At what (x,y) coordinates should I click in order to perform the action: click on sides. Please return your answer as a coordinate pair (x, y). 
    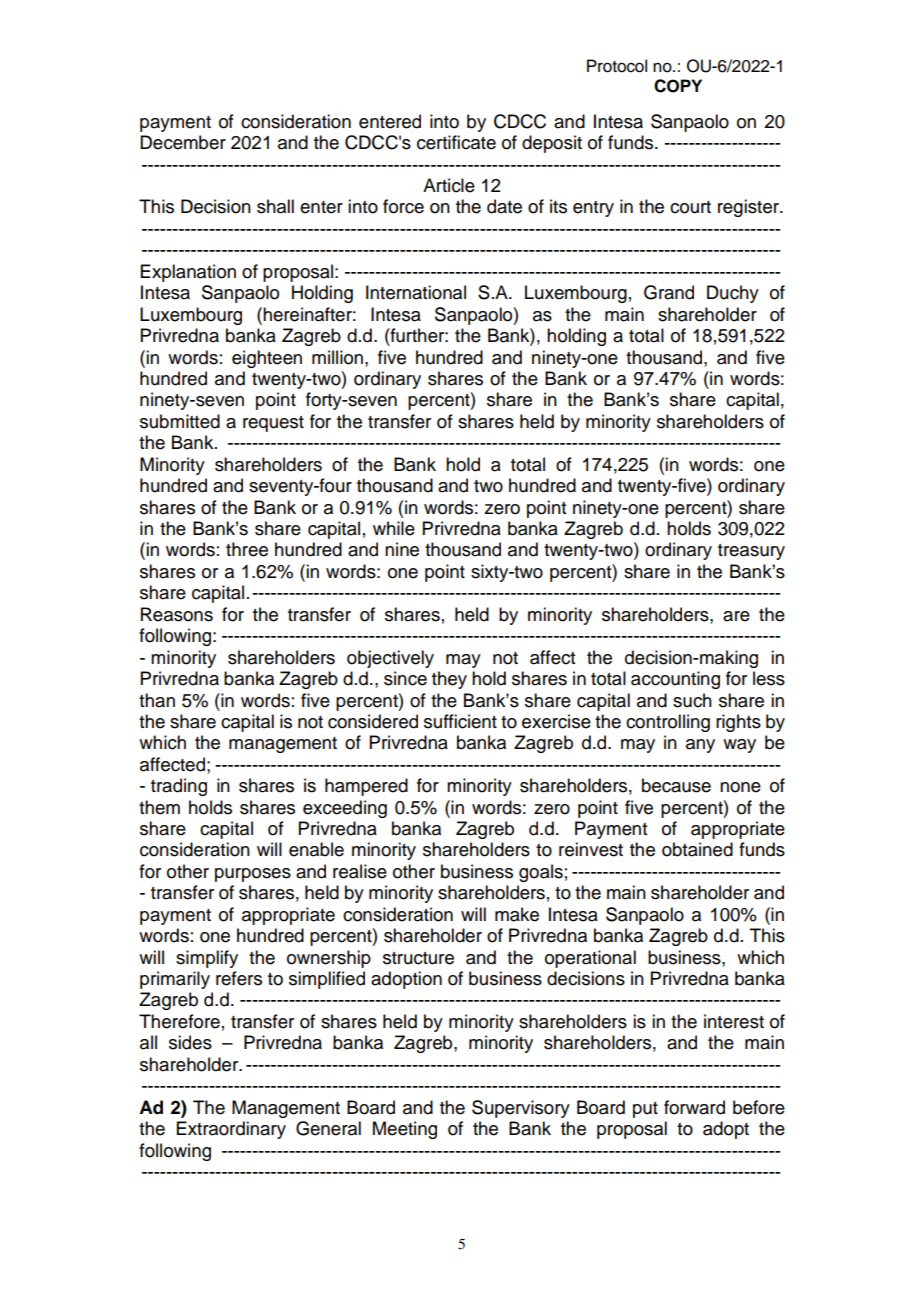
    Looking at the image, I should click on (190, 1042).
